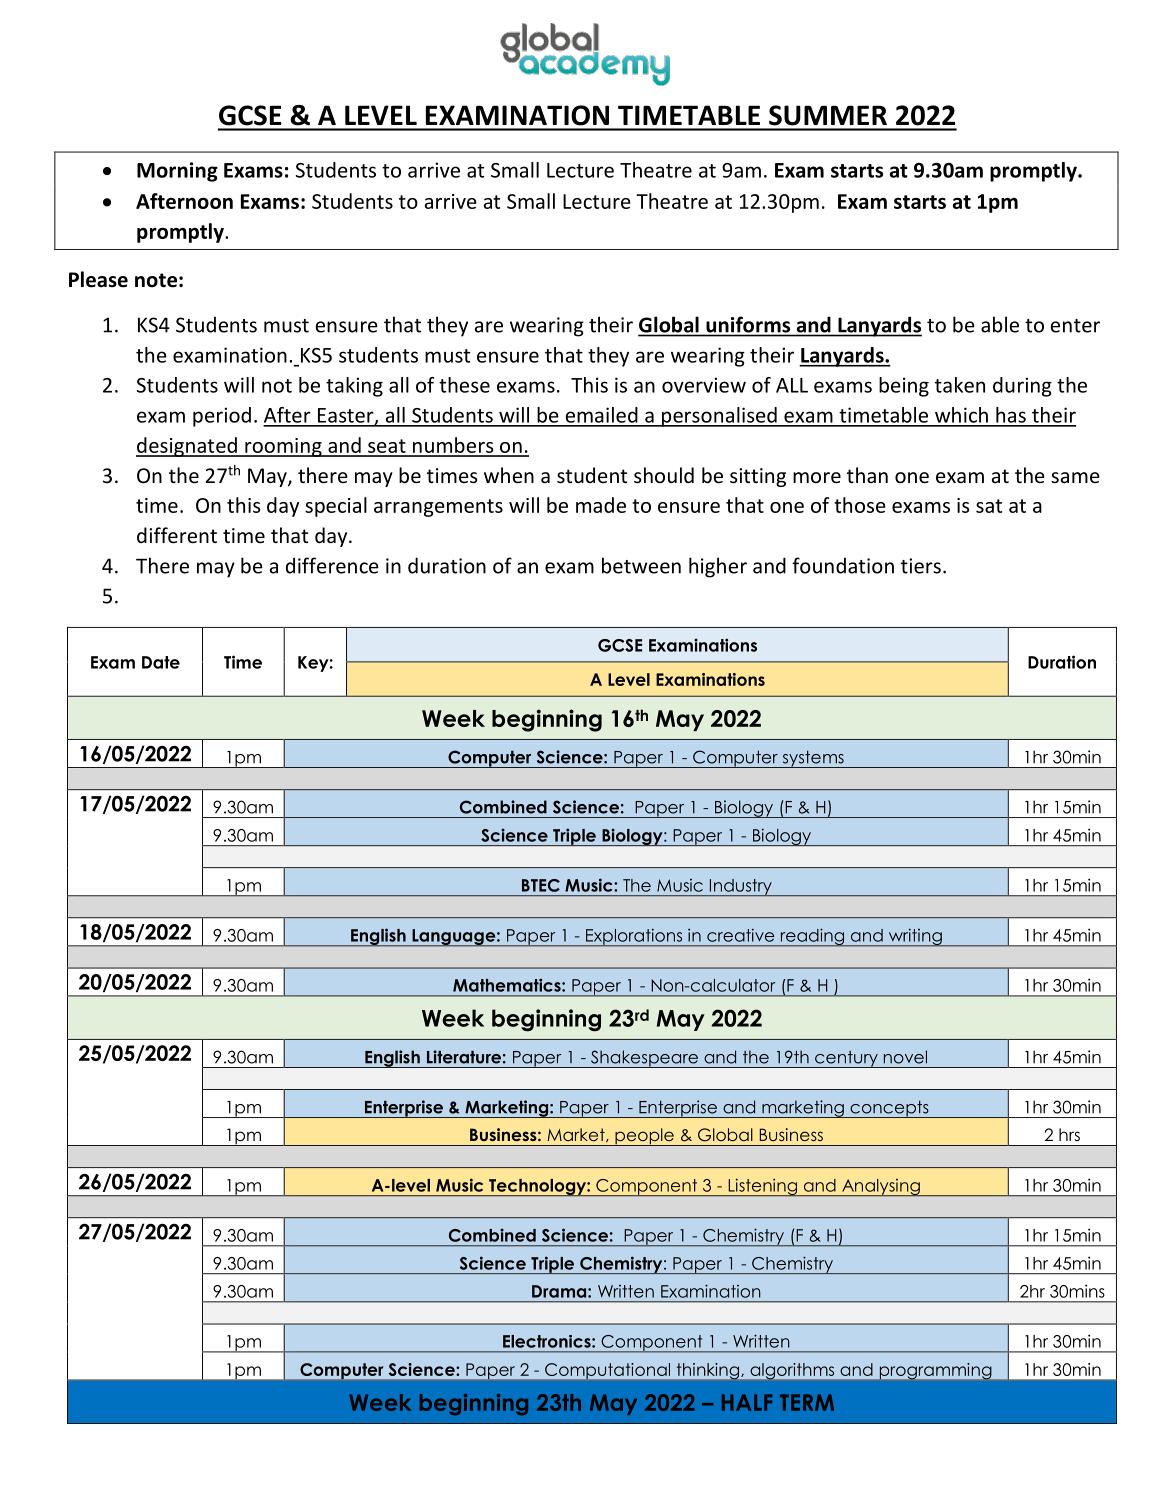 The height and width of the document is (1509, 1166). I want to click on systems, so click(813, 759).
